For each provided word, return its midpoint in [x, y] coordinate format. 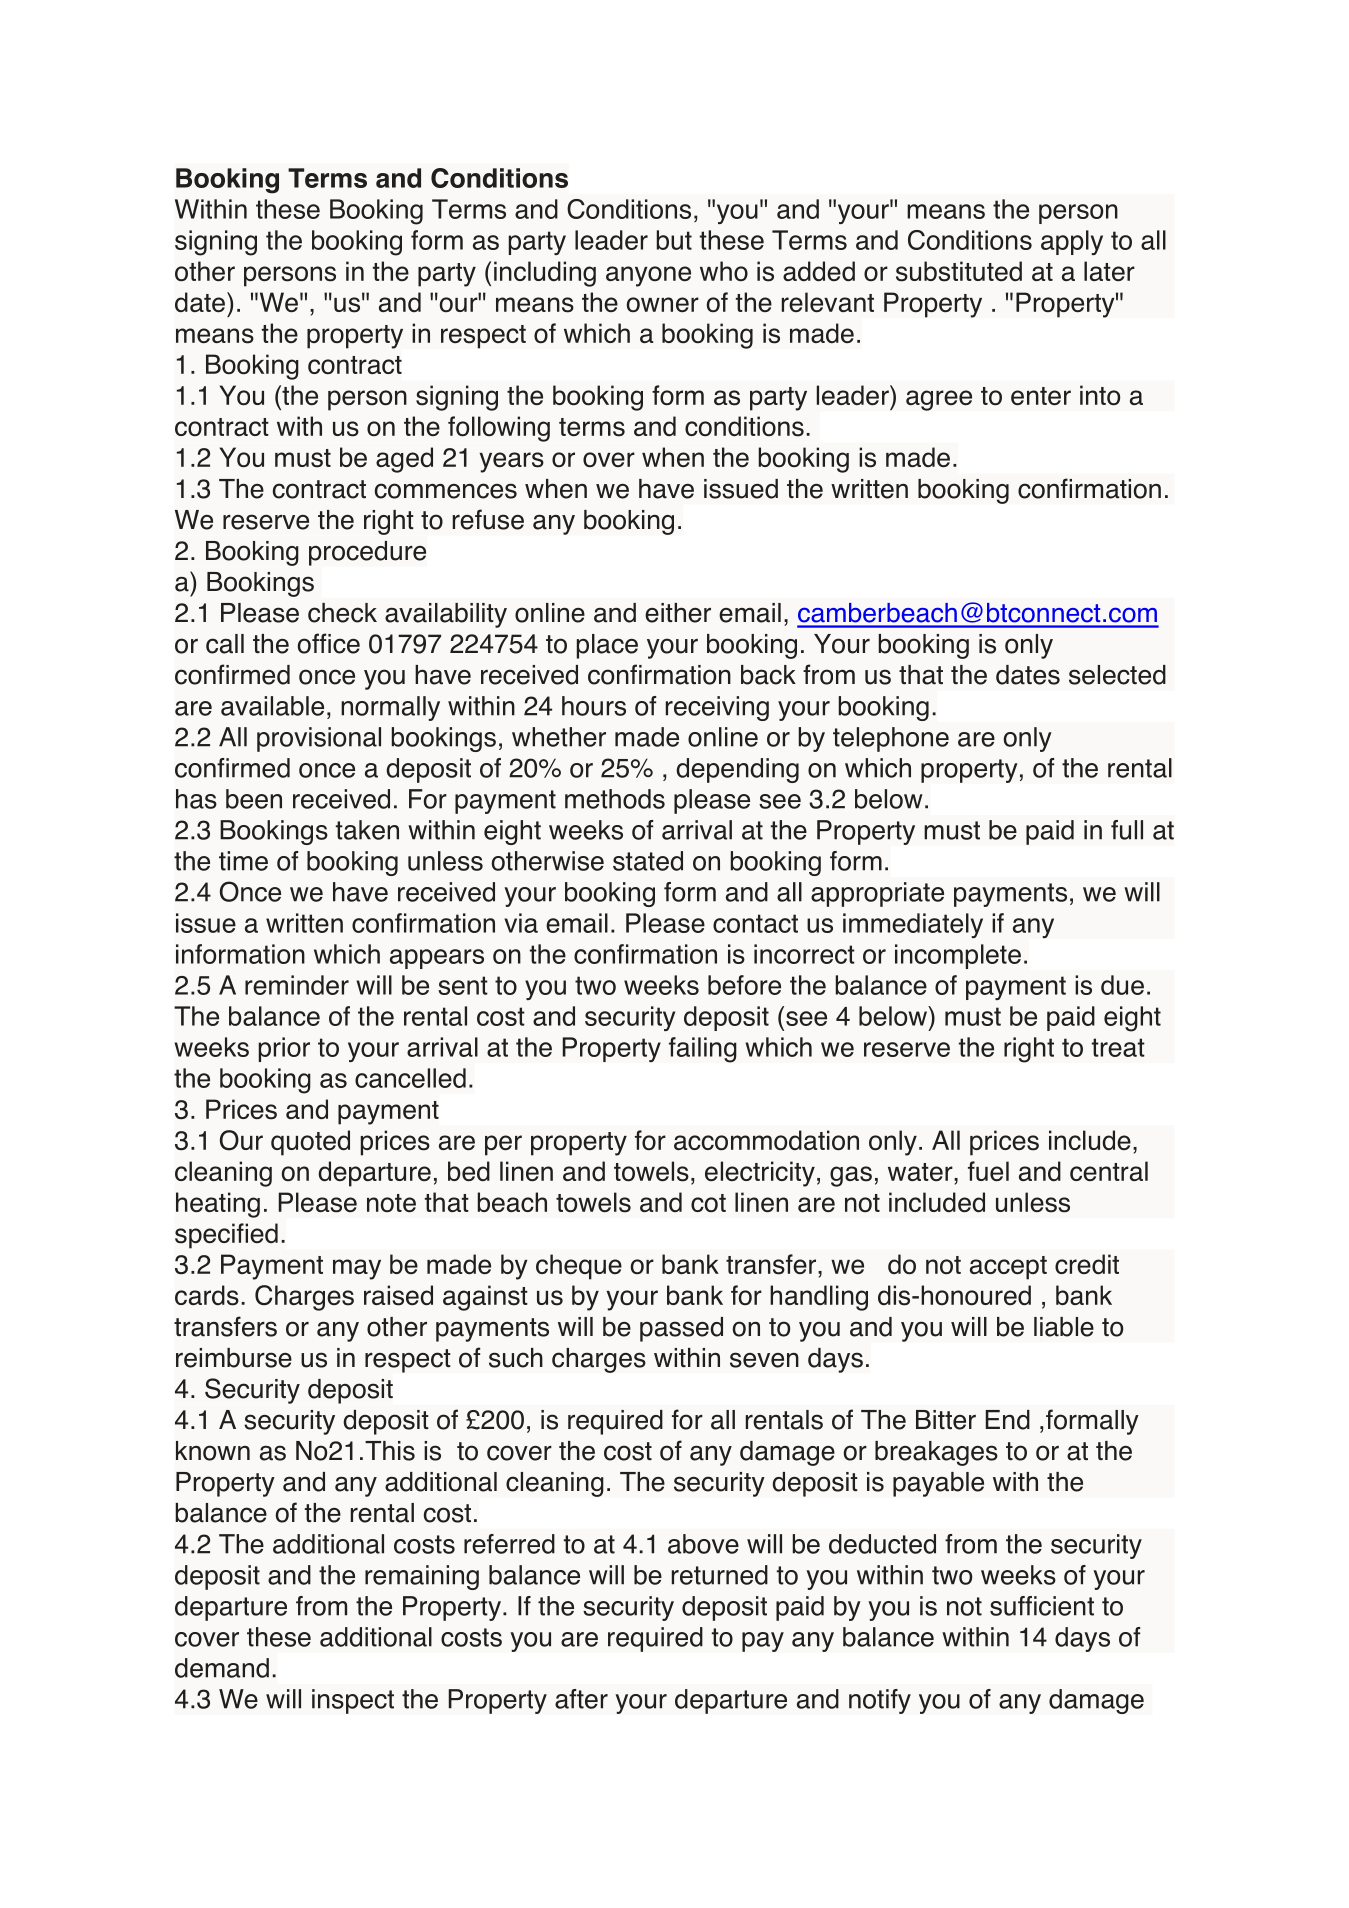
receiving [717, 708]
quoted [310, 1143]
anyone [648, 276]
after [581, 1699]
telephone [891, 739]
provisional [319, 739]
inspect [353, 1701]
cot [708, 1203]
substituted [959, 271]
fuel [988, 1171]
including [545, 274]
